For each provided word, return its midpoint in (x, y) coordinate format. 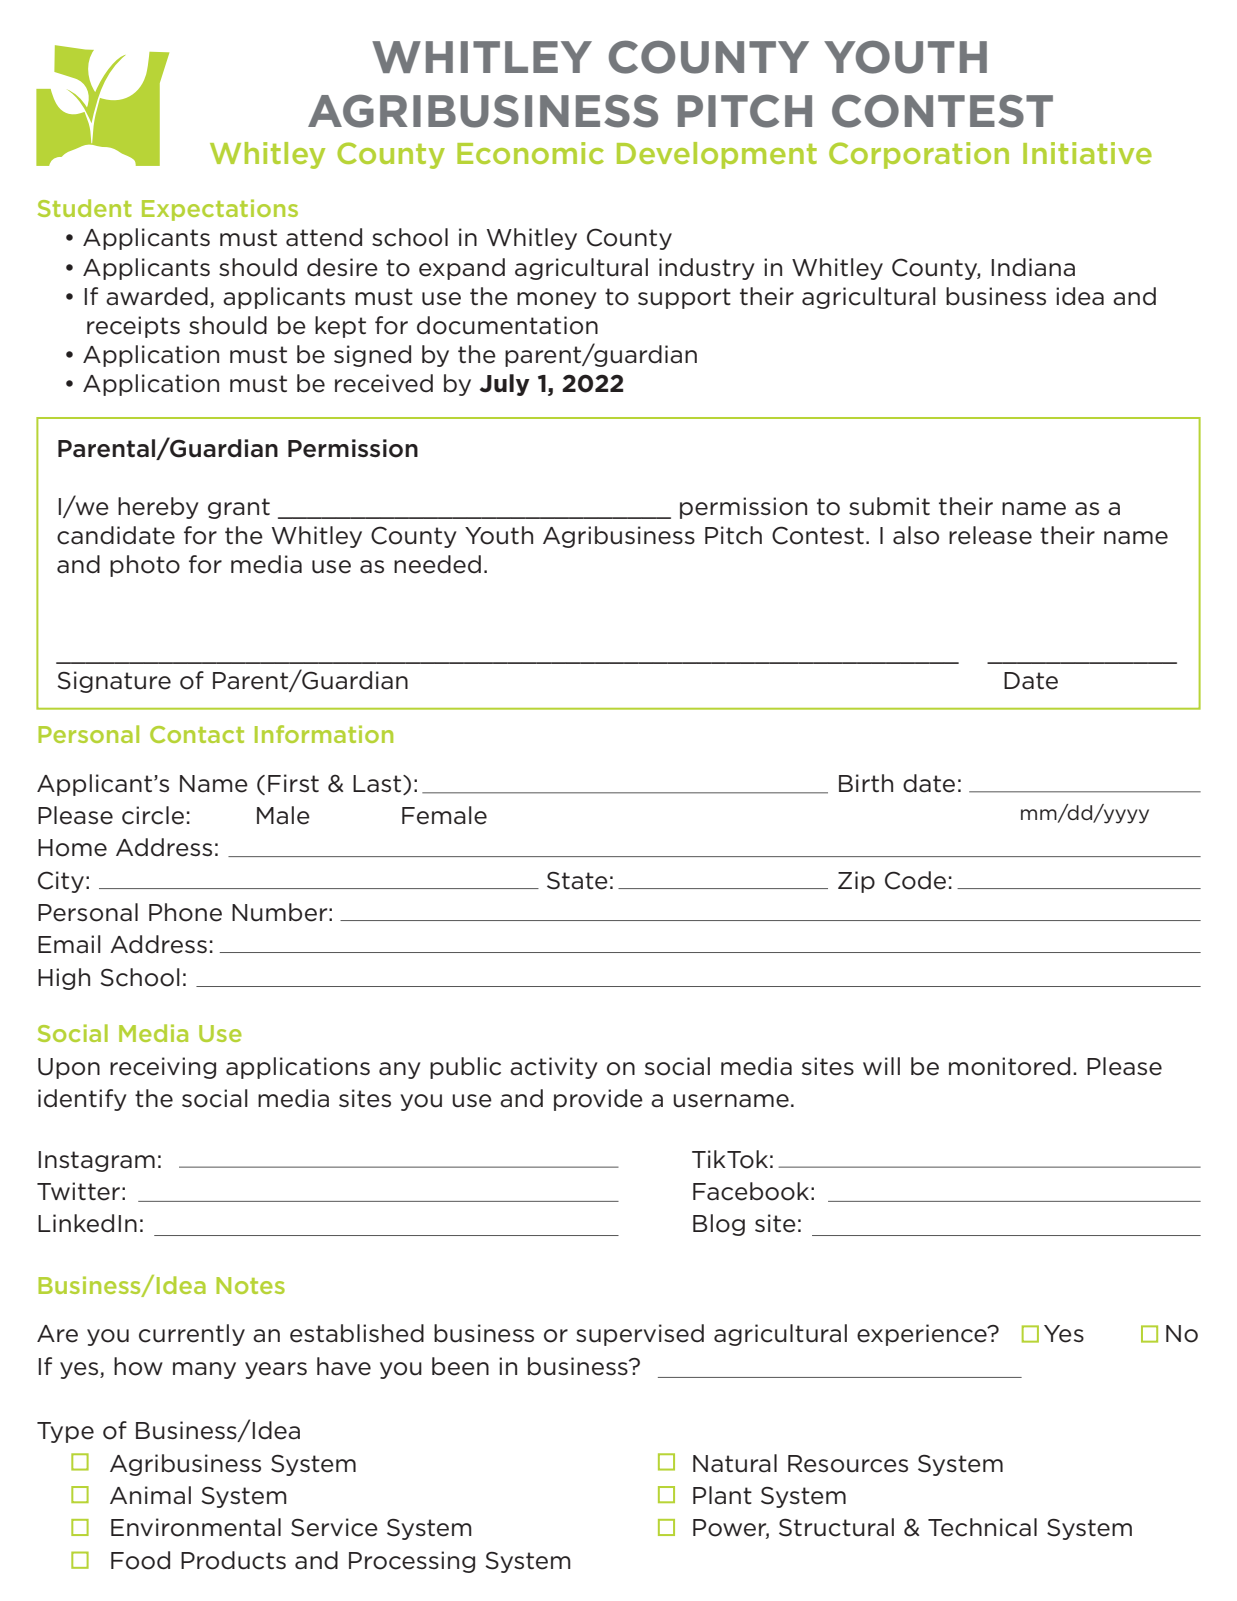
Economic (530, 153)
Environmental (196, 1527)
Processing (412, 1562)
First (293, 783)
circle (153, 815)
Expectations (220, 210)
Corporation (919, 155)
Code (915, 880)
